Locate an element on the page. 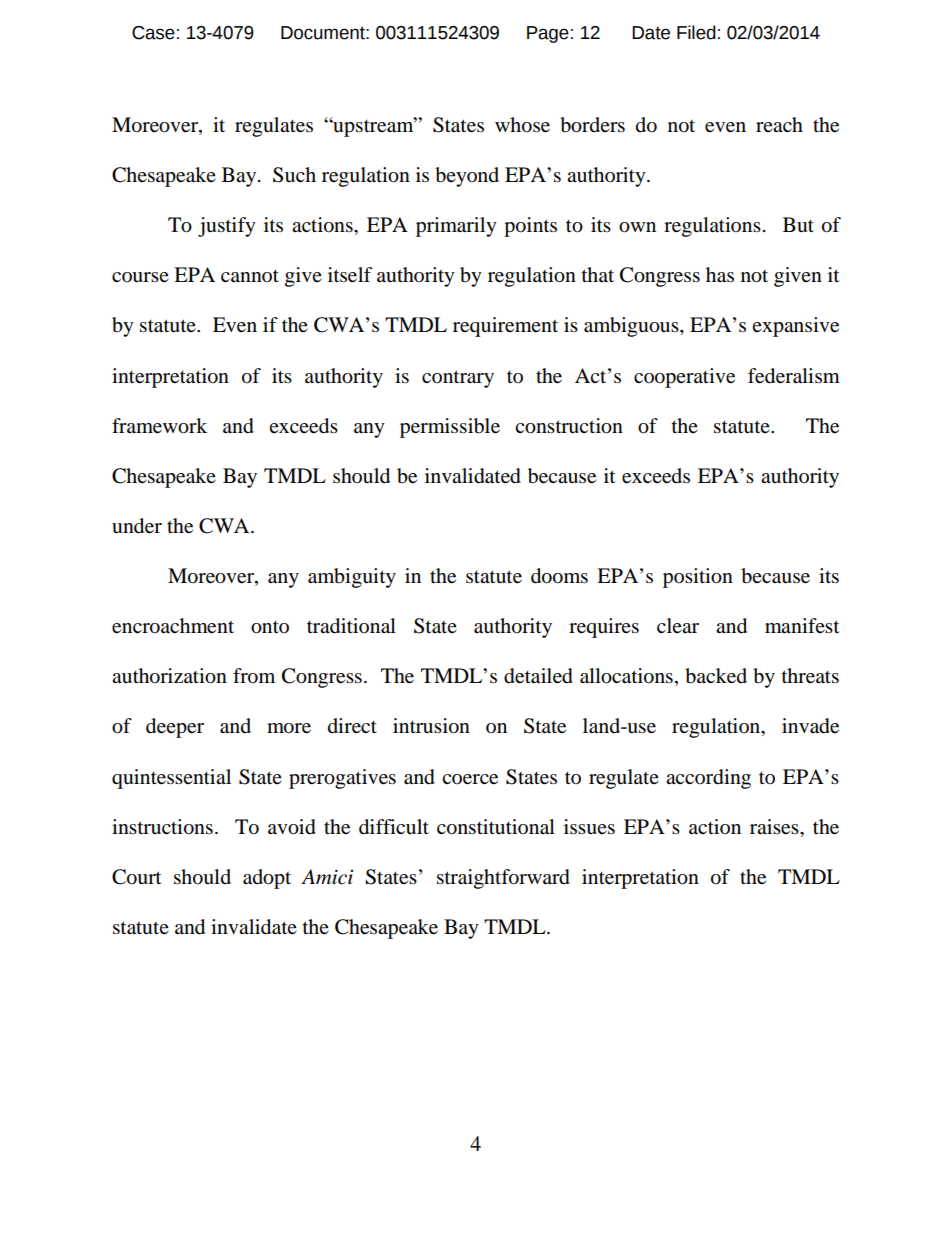  constitutional is located at coordinates (496, 827).
